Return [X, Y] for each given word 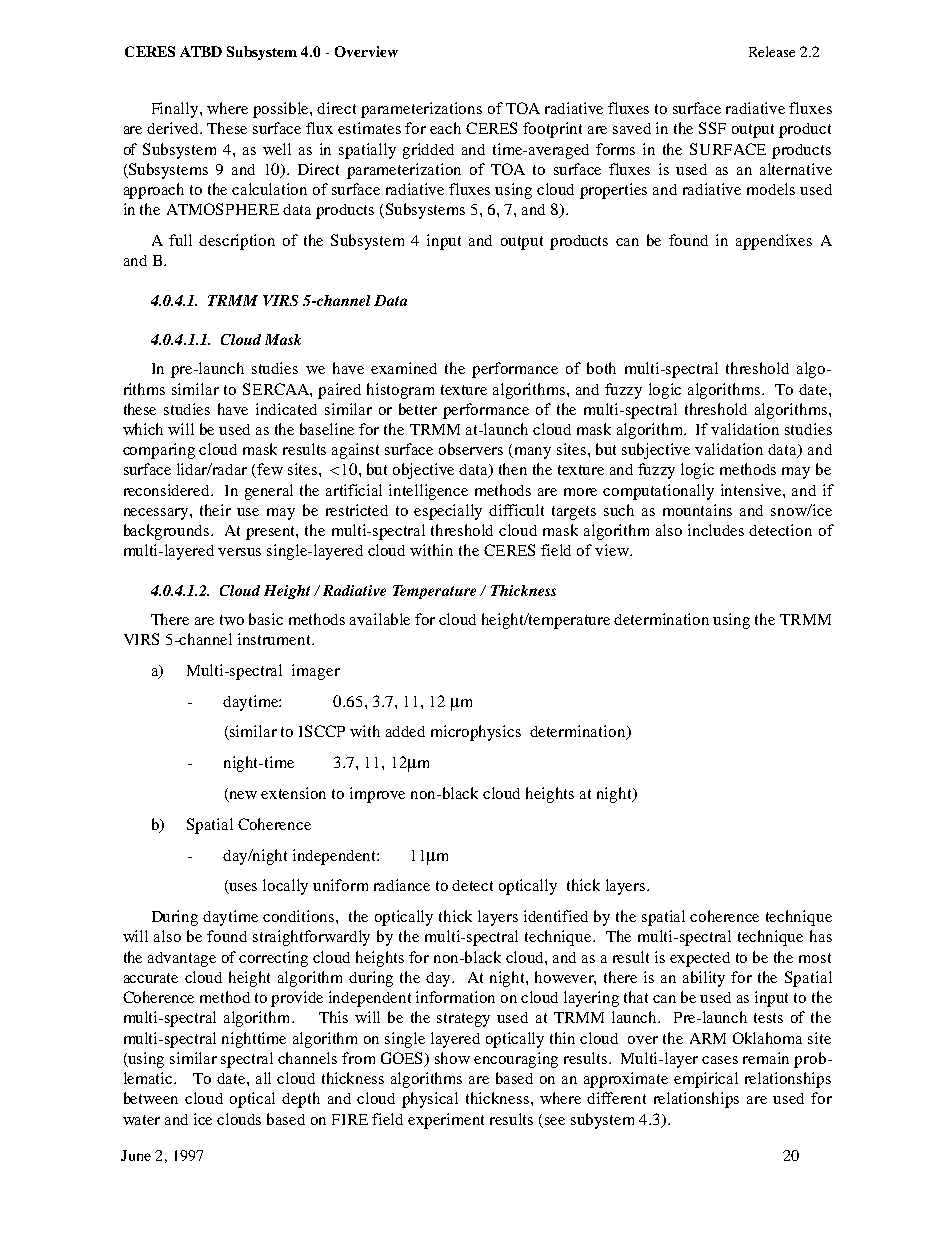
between [151, 1098]
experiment [446, 1121]
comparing [159, 451]
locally [285, 887]
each [445, 128]
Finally [176, 110]
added [405, 731]
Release [772, 51]
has [821, 936]
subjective [656, 451]
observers [471, 449]
